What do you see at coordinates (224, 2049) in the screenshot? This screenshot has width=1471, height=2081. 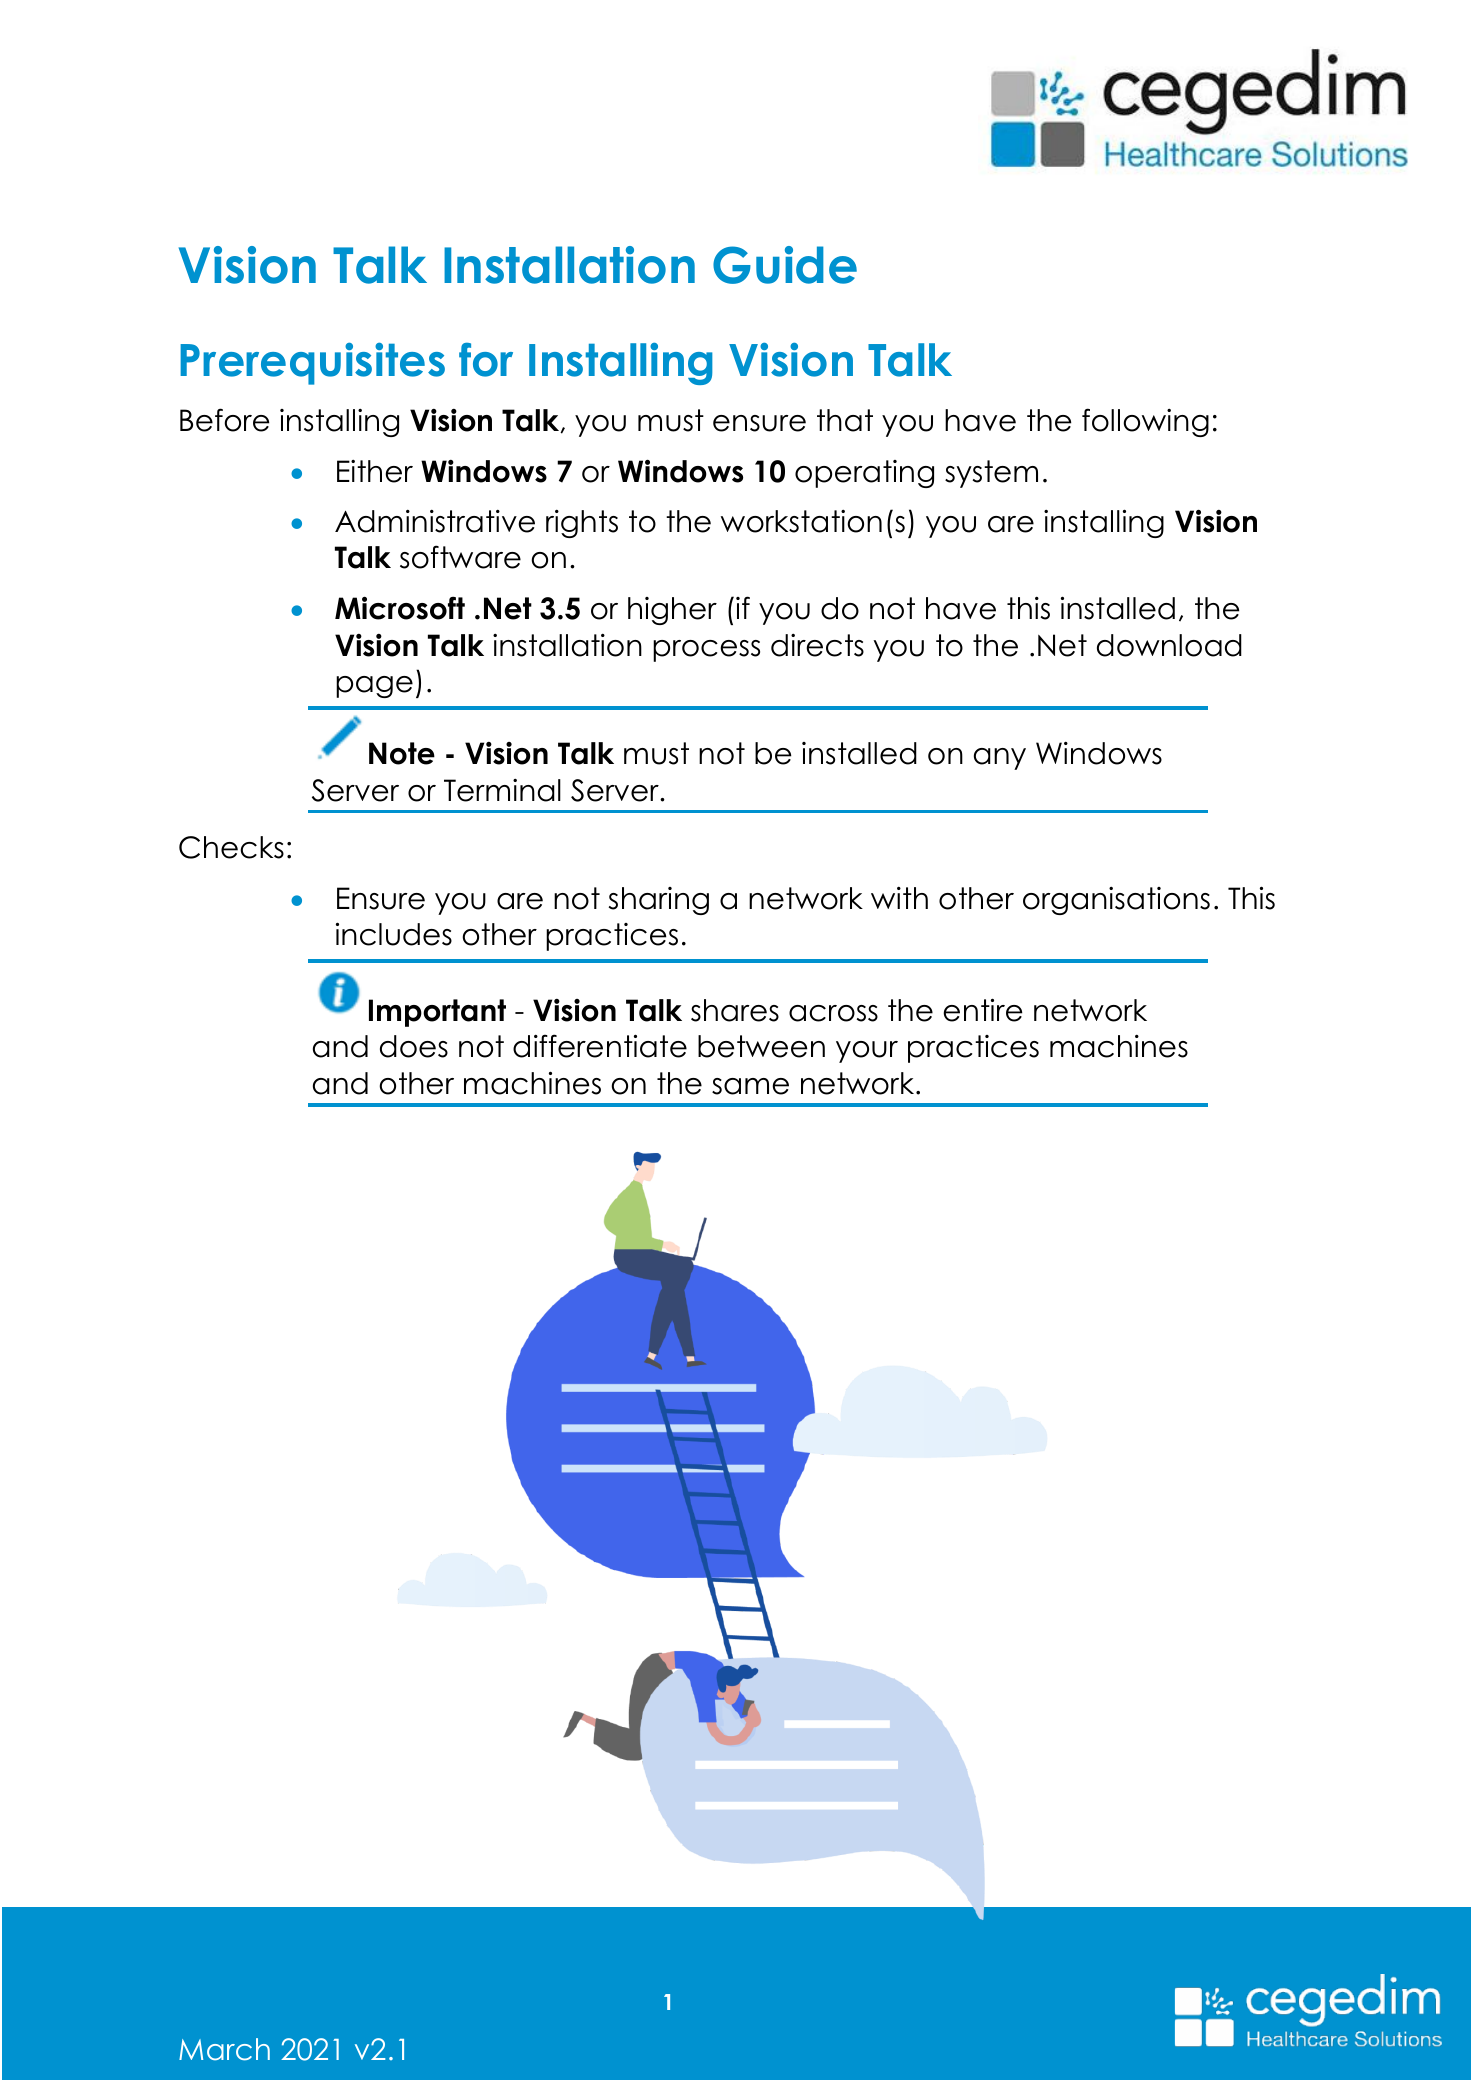 I see `March` at bounding box center [224, 2049].
